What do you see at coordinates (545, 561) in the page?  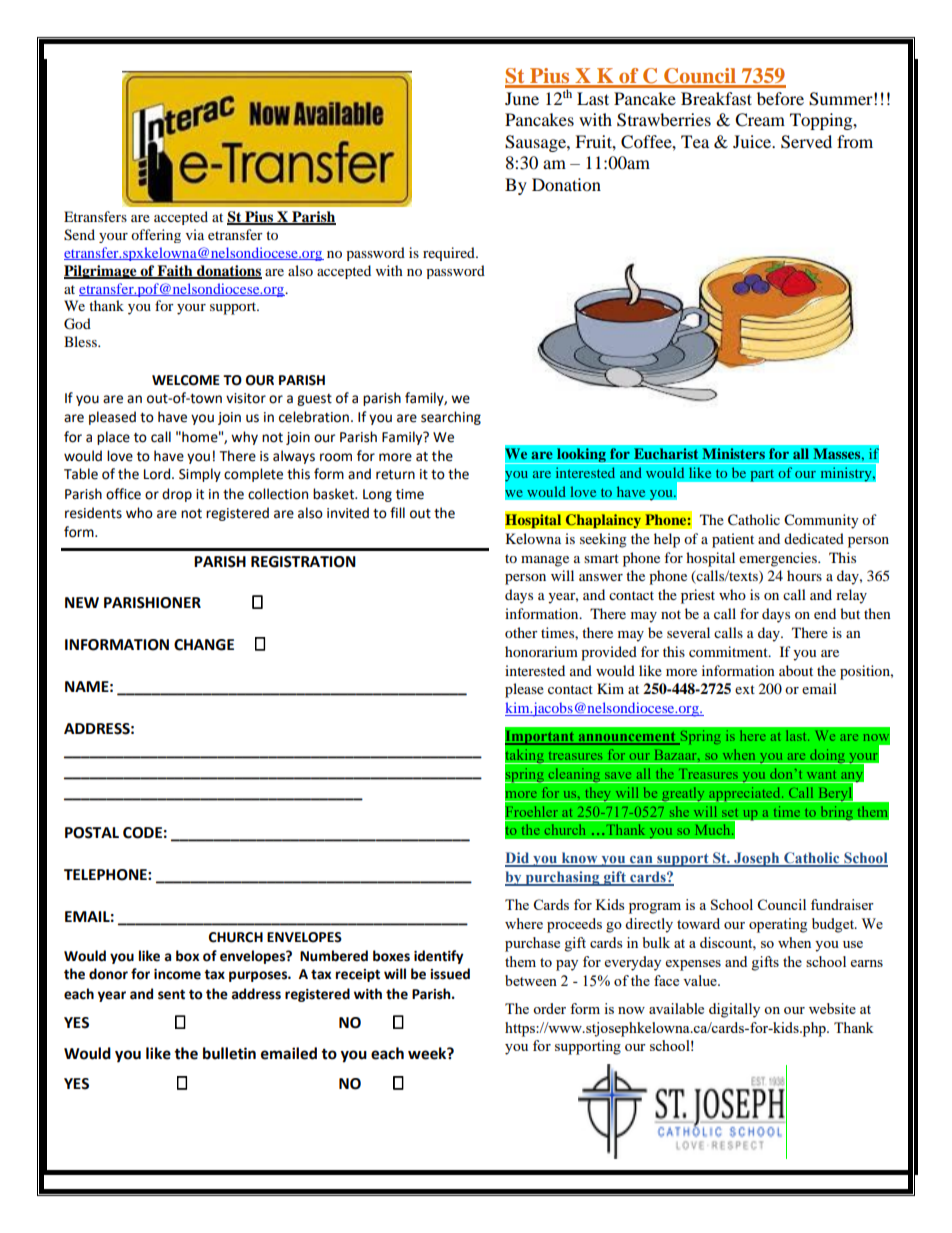 I see `manage` at bounding box center [545, 561].
